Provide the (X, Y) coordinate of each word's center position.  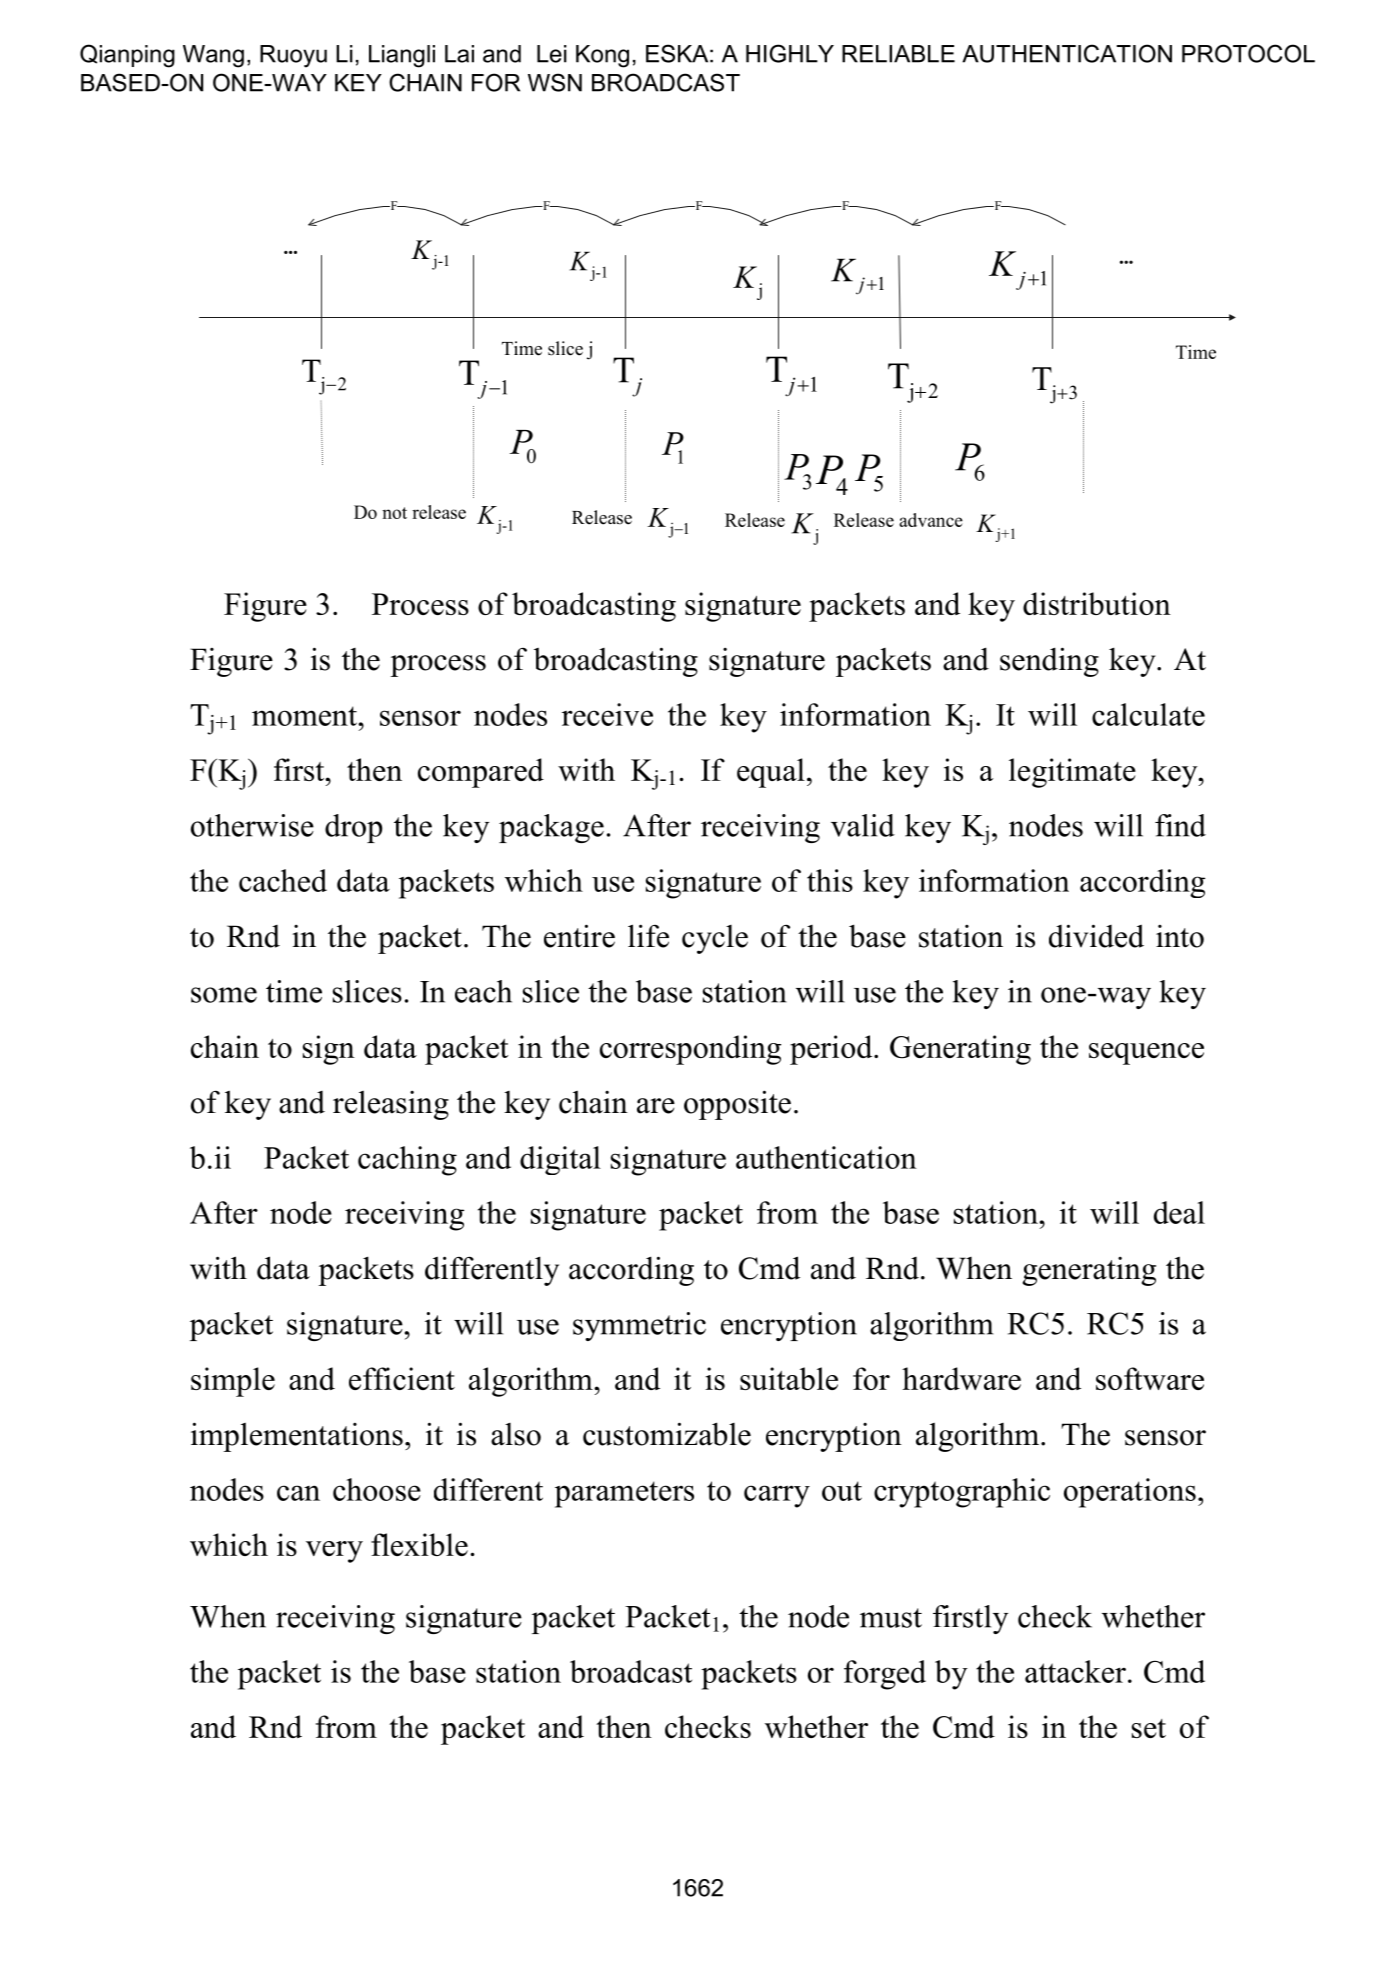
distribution (1097, 603)
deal (1179, 1212)
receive (607, 714)
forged (885, 1675)
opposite (737, 1105)
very (334, 1552)
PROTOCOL (1248, 53)
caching (407, 1161)
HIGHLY (790, 53)
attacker (1075, 1671)
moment (305, 716)
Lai (459, 54)
